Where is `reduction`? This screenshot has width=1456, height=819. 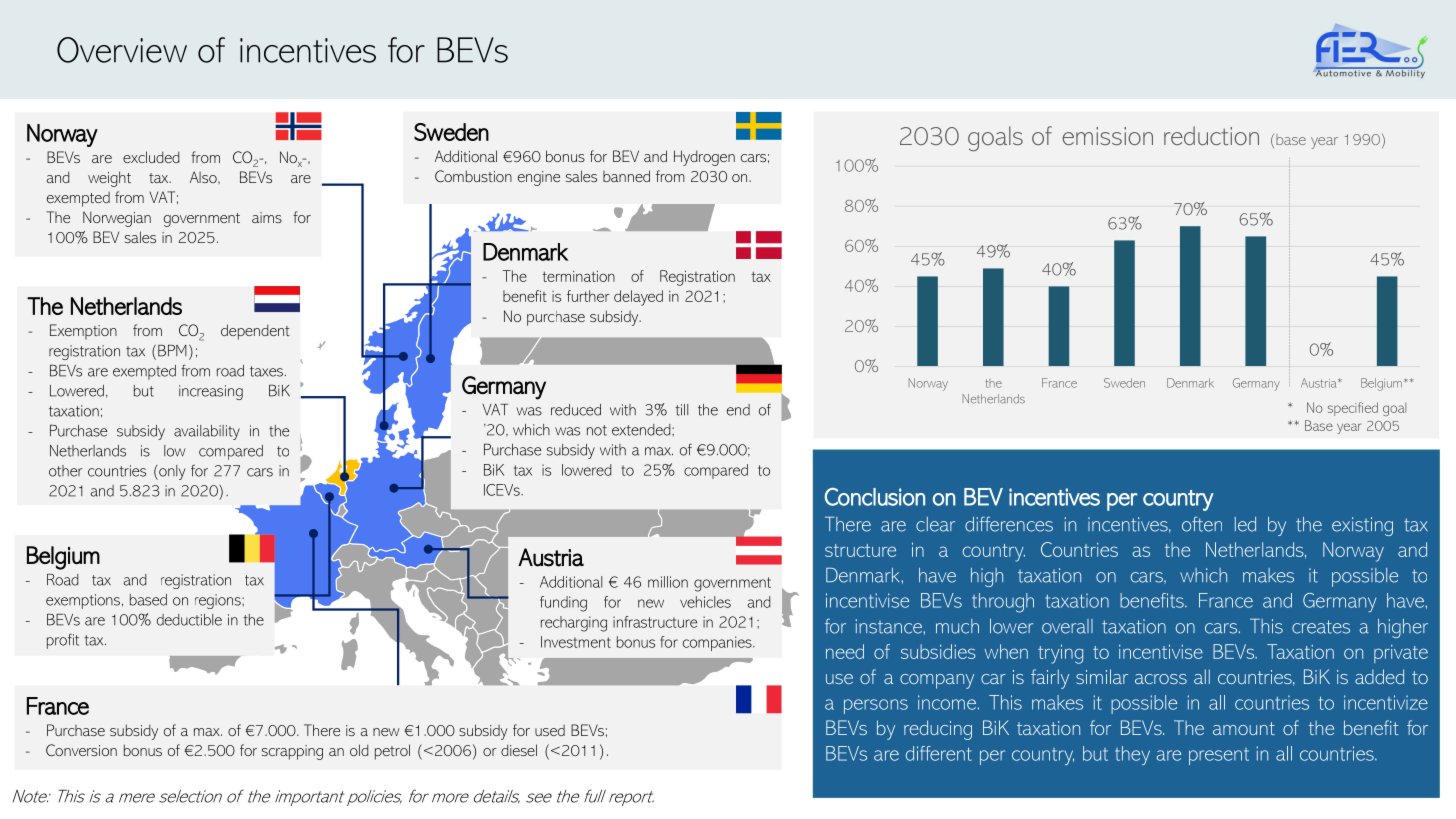
reduction is located at coordinates (1211, 135).
